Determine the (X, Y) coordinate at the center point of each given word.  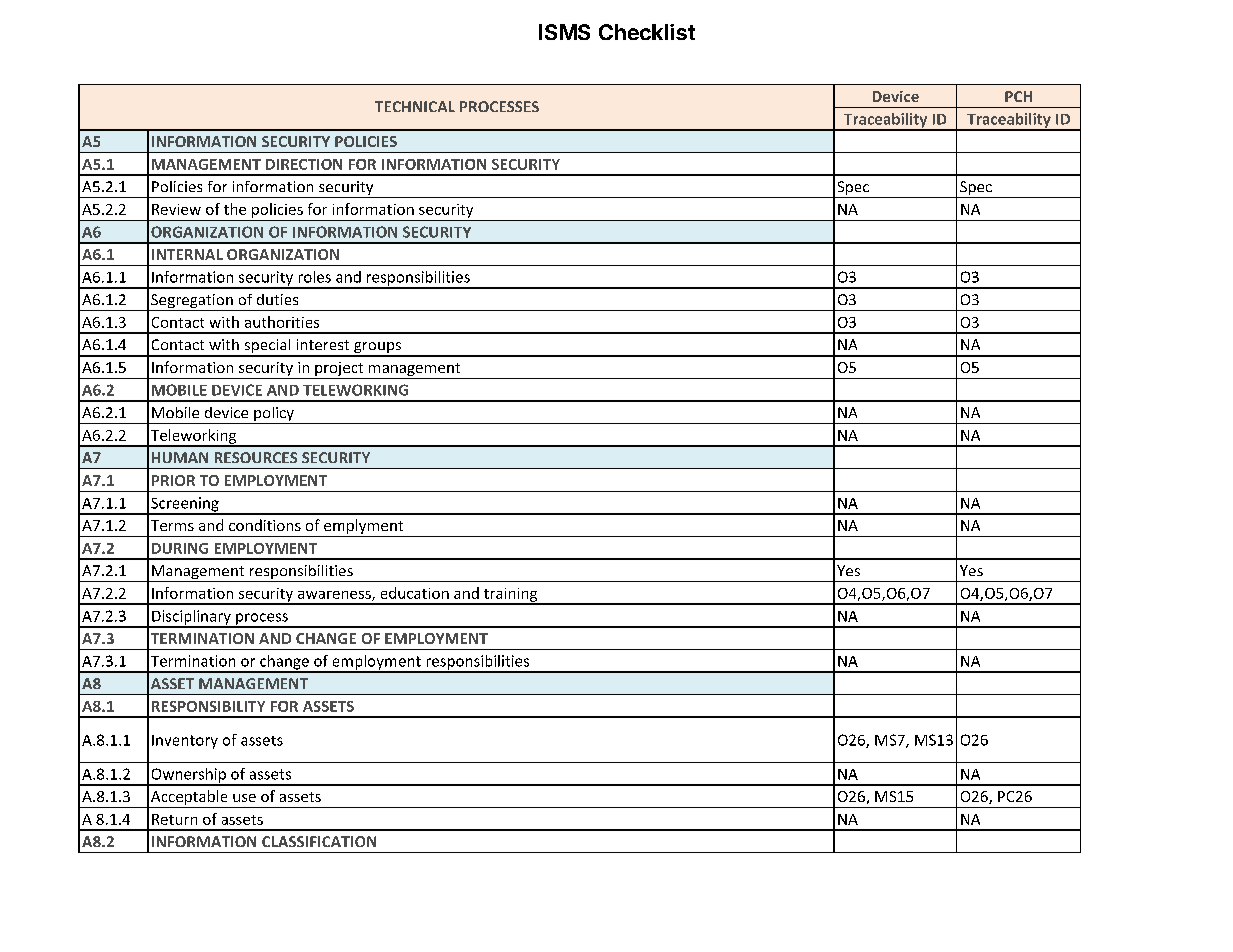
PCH (1018, 96)
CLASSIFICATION (319, 841)
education (415, 593)
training (510, 596)
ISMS (564, 32)
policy (274, 415)
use (244, 798)
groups (377, 349)
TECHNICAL (415, 106)
